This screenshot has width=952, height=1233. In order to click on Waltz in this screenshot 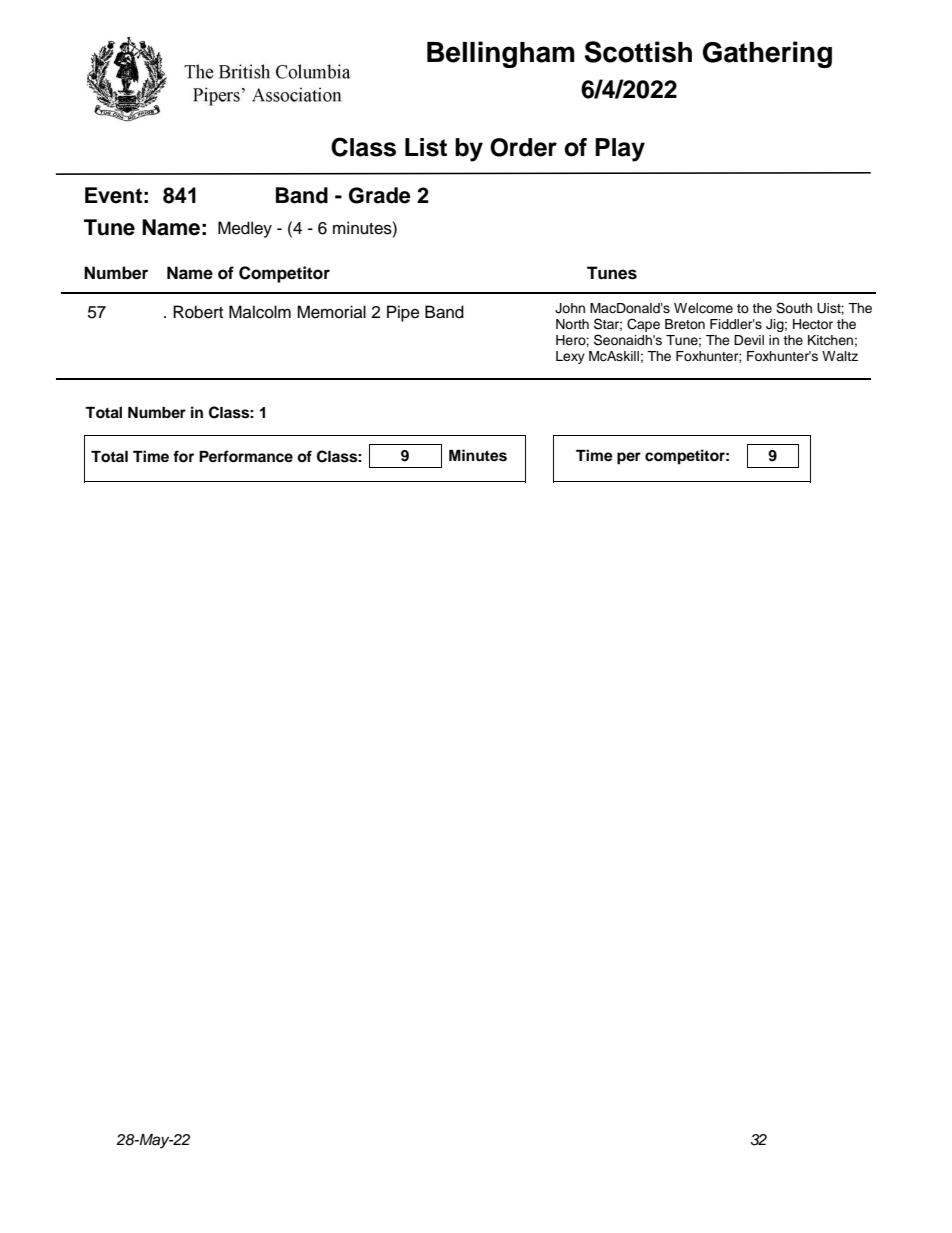, I will do `click(840, 356)`.
